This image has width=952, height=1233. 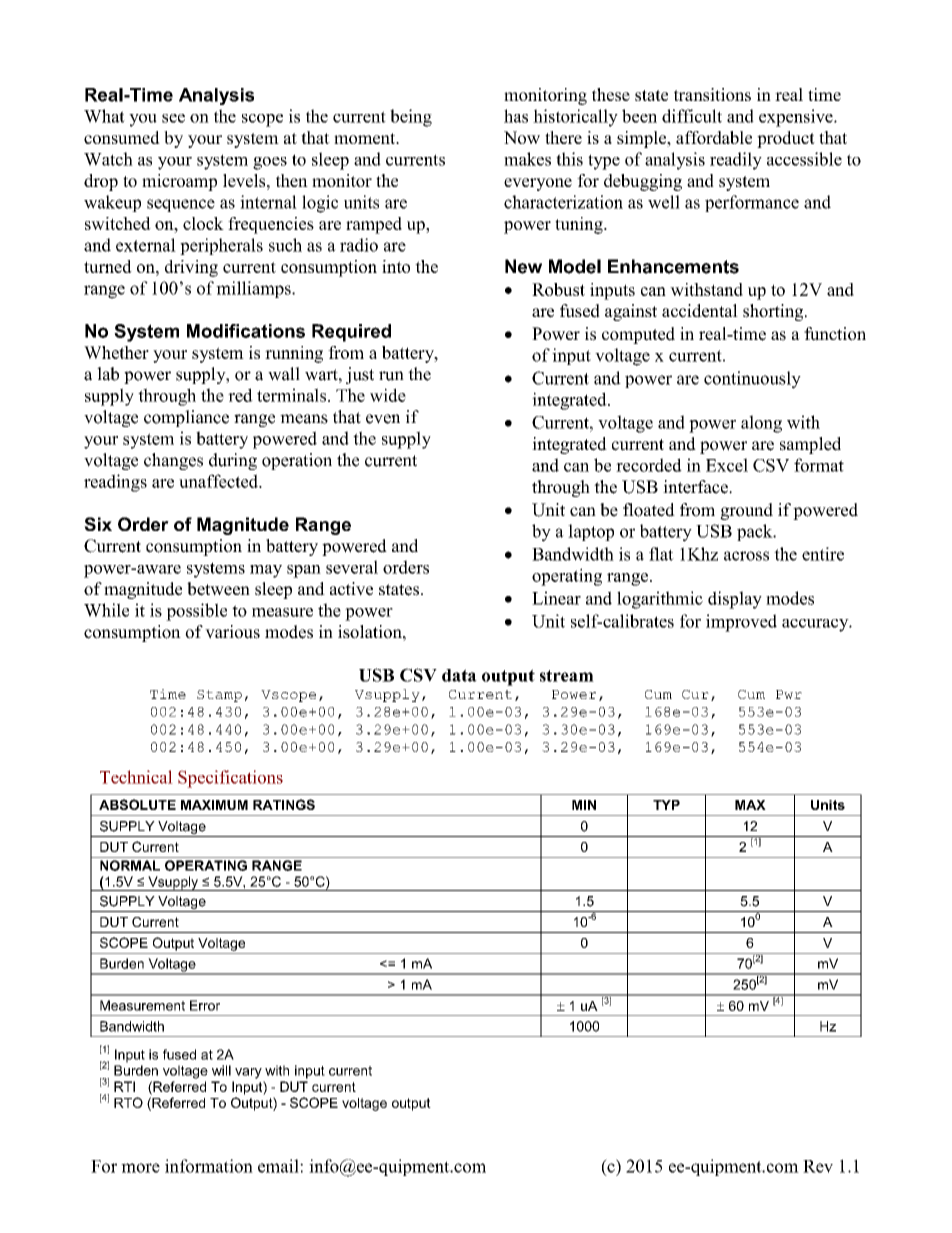 I want to click on see, so click(x=173, y=118).
